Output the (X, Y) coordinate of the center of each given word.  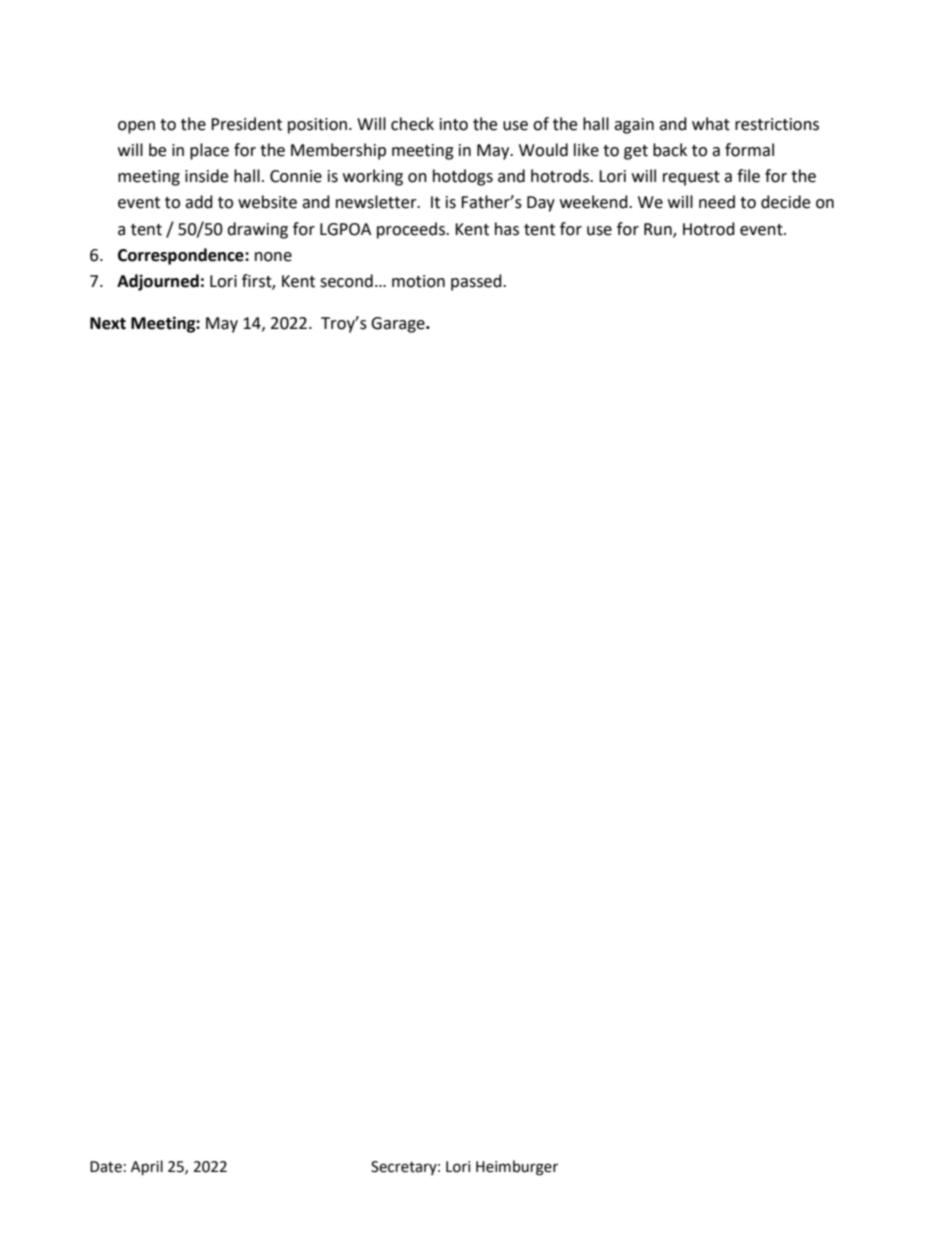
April (147, 1167)
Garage (399, 325)
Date (106, 1167)
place (209, 151)
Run (659, 230)
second (346, 281)
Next (108, 323)
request (691, 178)
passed (477, 282)
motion (418, 281)
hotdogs (463, 177)
